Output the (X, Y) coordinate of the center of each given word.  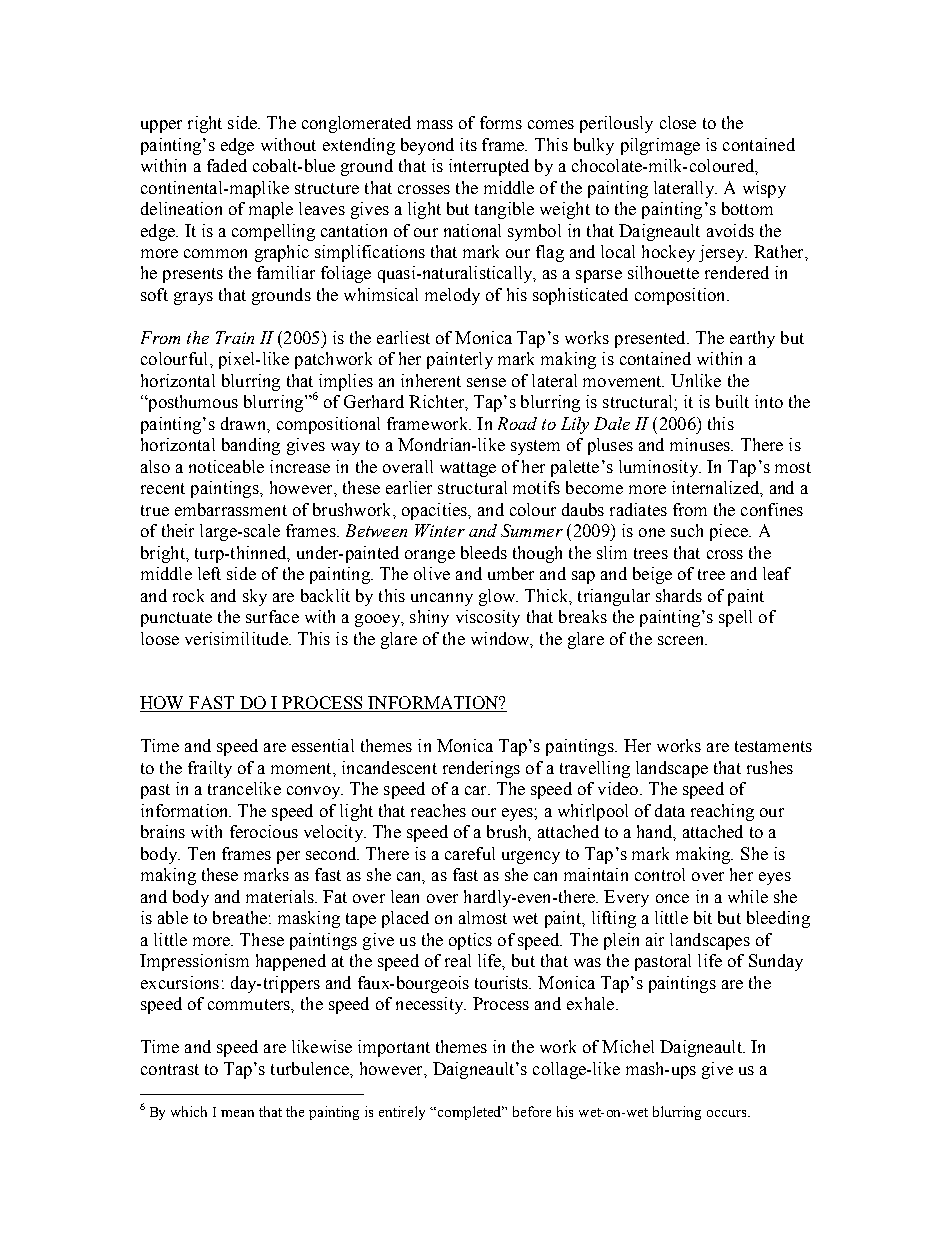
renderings (481, 769)
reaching (722, 812)
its (468, 144)
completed (471, 1113)
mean (237, 1113)
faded (227, 165)
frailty (210, 769)
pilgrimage (660, 146)
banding (251, 446)
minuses (701, 444)
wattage (468, 469)
